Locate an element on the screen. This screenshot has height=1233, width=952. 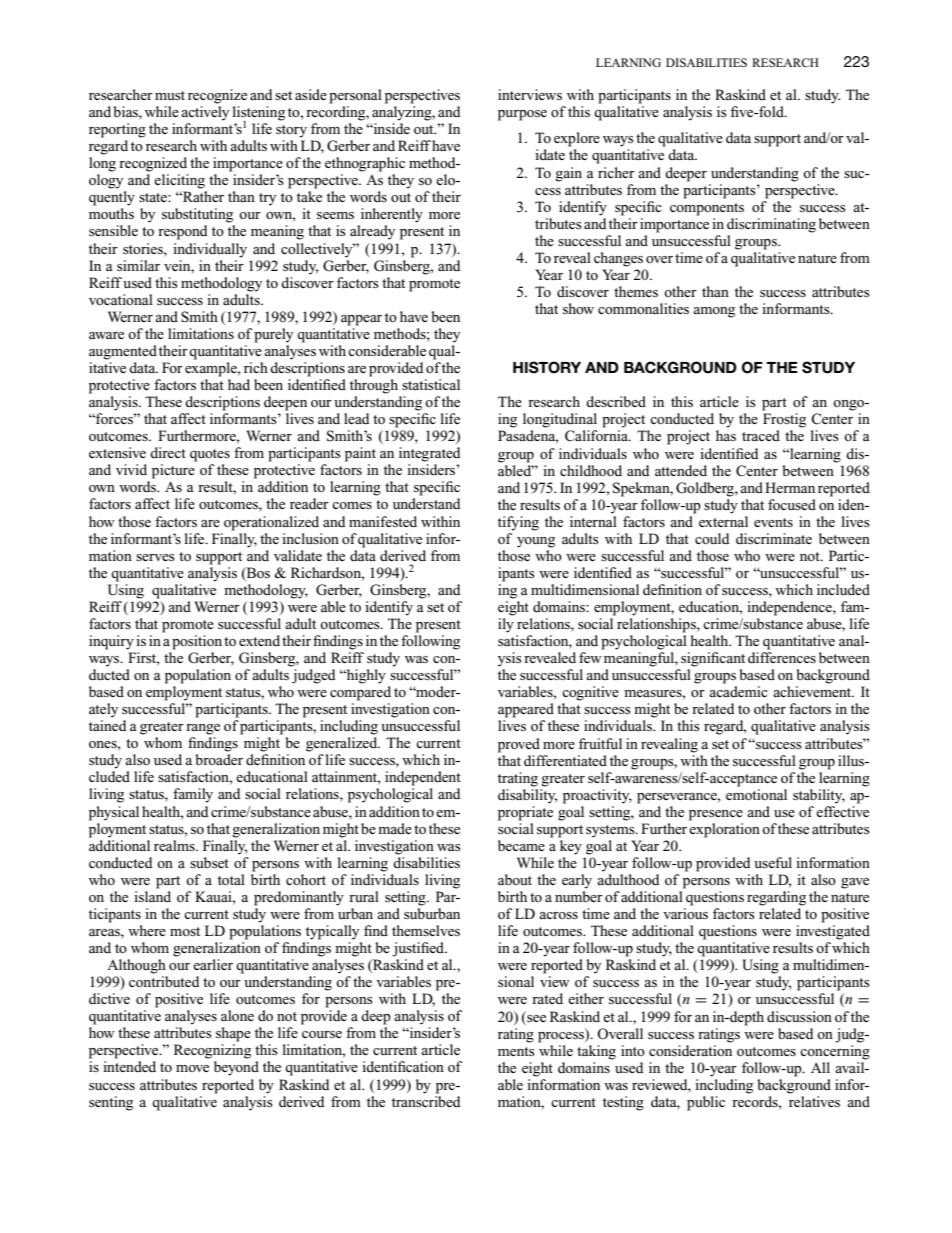
emotional is located at coordinates (756, 793).
